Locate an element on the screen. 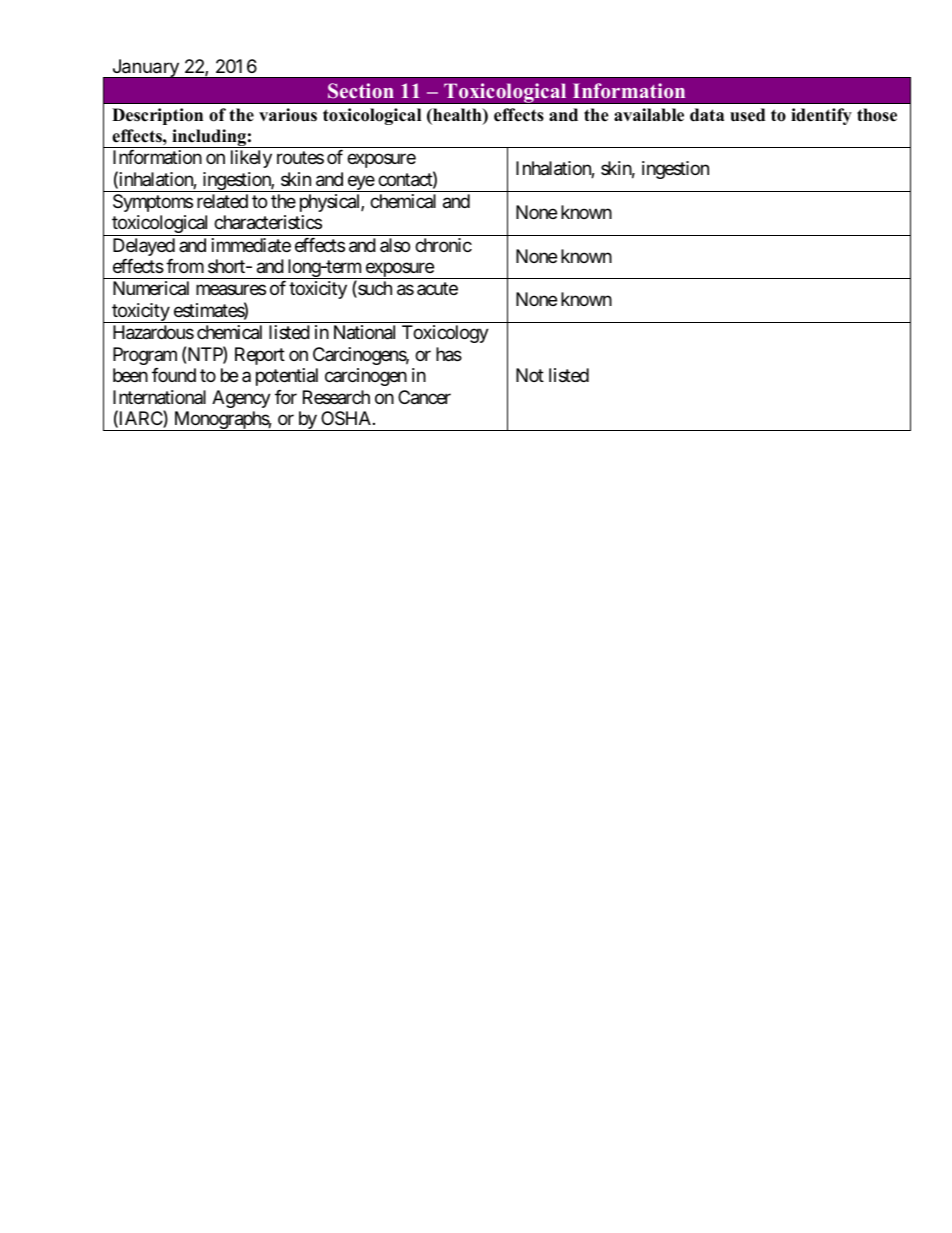  Cancer is located at coordinates (424, 397).
